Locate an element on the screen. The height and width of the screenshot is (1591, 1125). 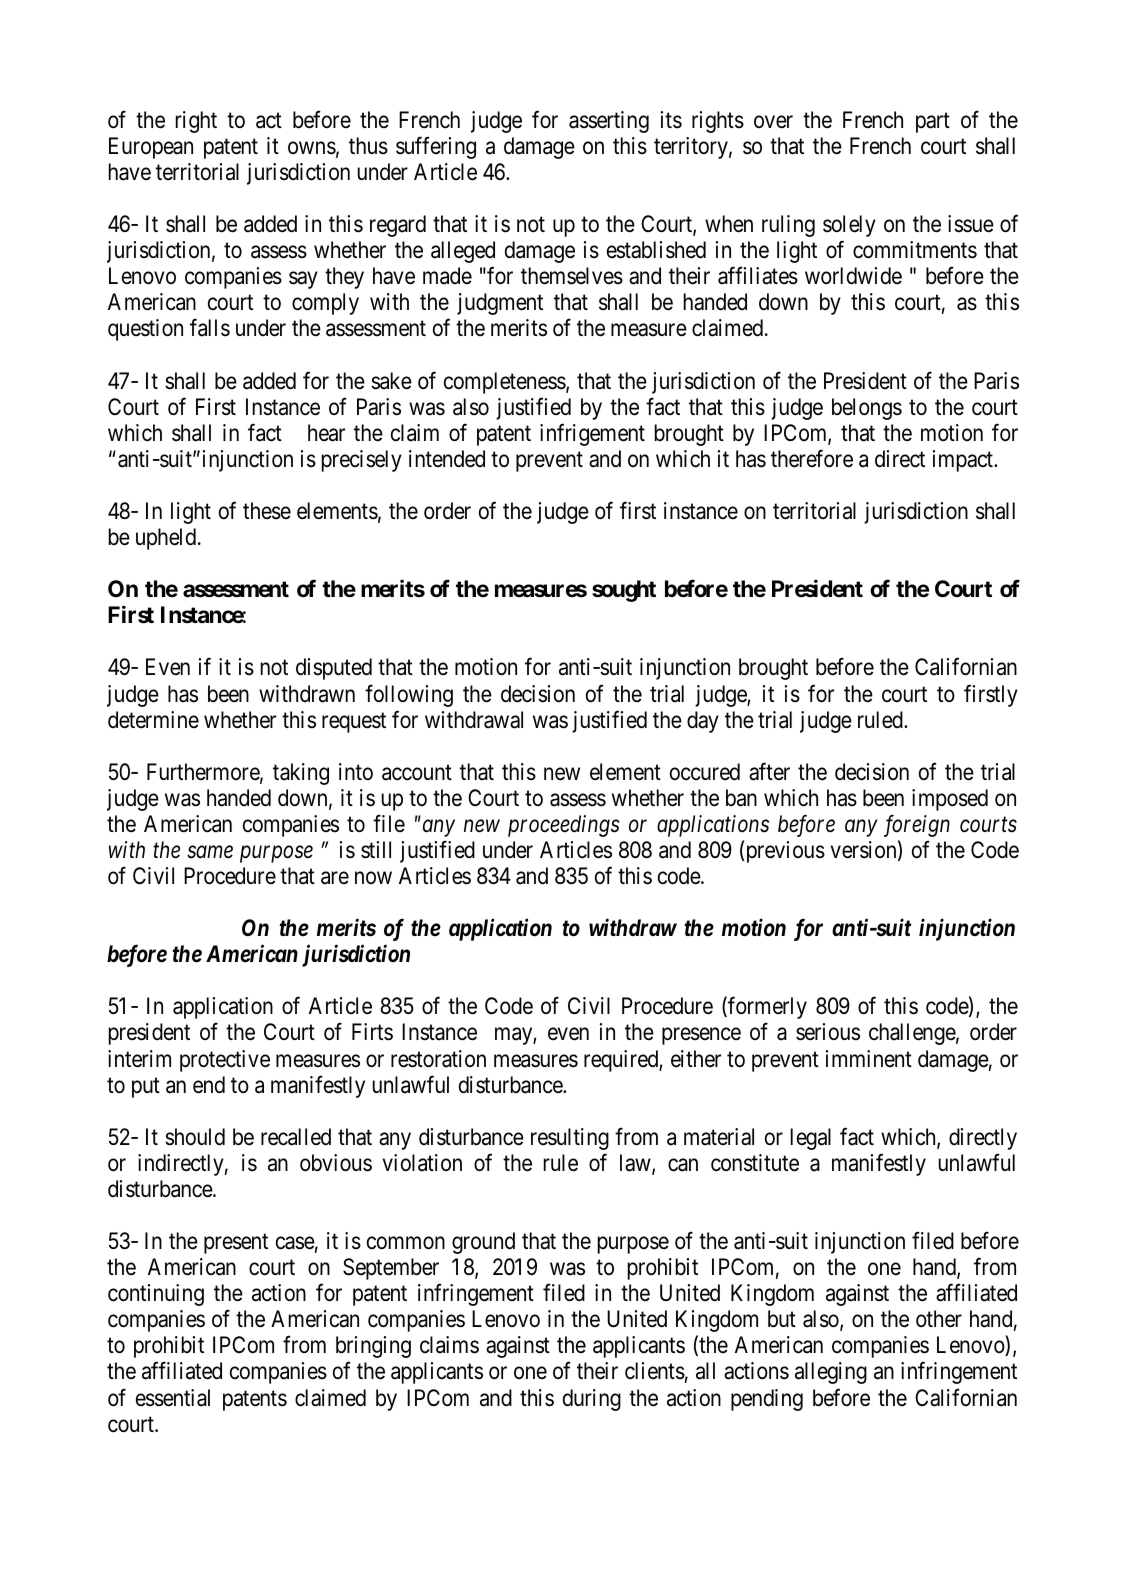
imminent is located at coordinates (869, 1058).
